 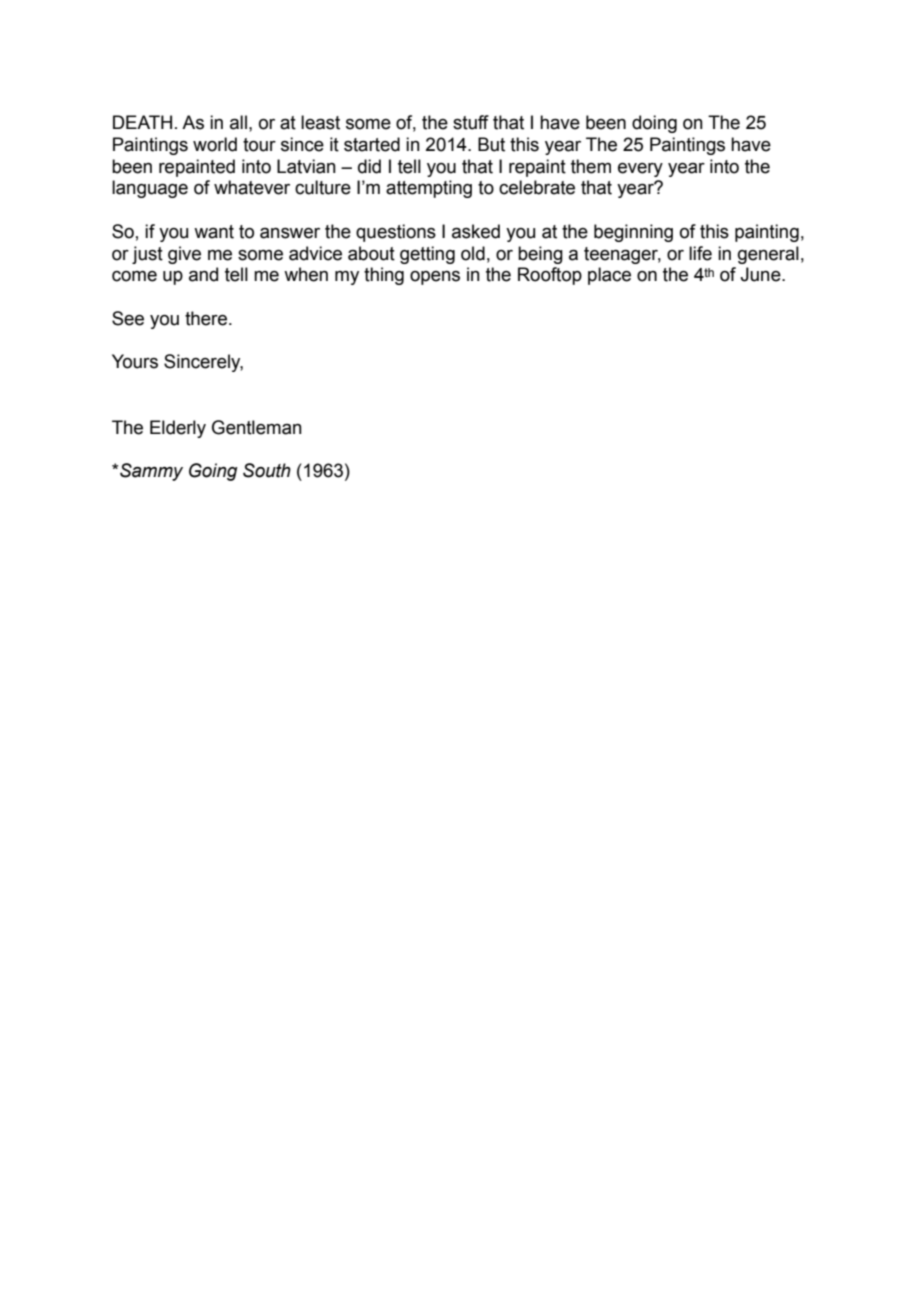 What do you see at coordinates (654, 124) in the image?
I see `doing` at bounding box center [654, 124].
